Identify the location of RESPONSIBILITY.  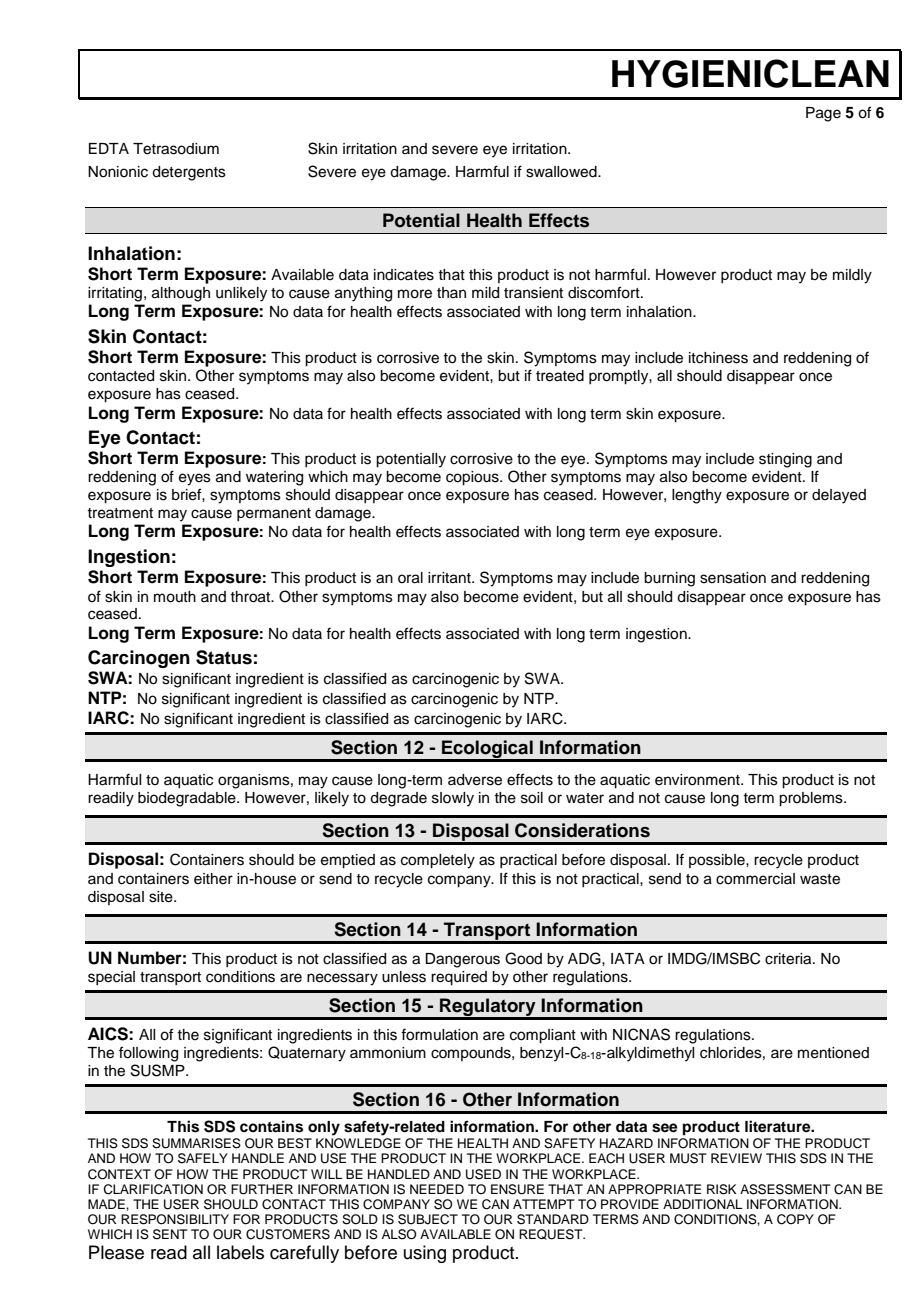
(175, 1219).
